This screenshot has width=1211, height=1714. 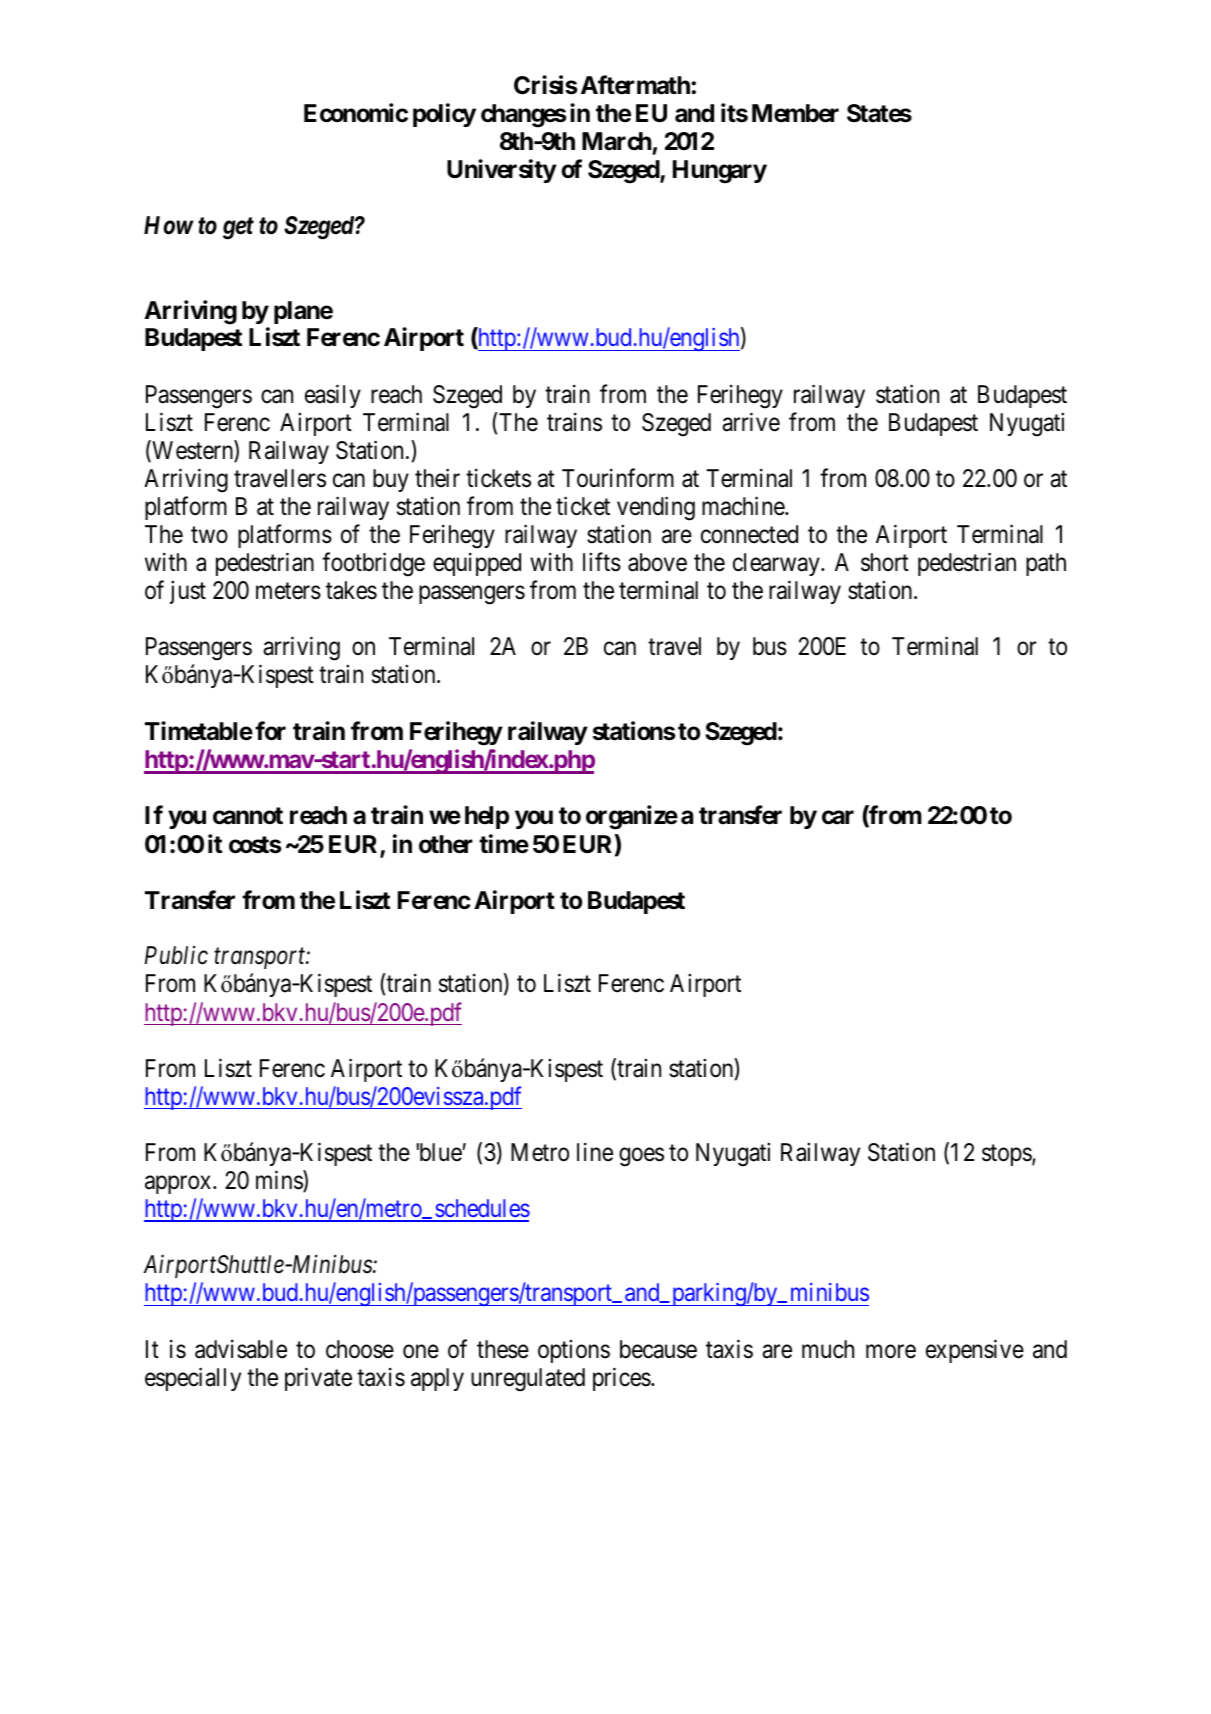 I want to click on advisable, so click(x=241, y=1349).
